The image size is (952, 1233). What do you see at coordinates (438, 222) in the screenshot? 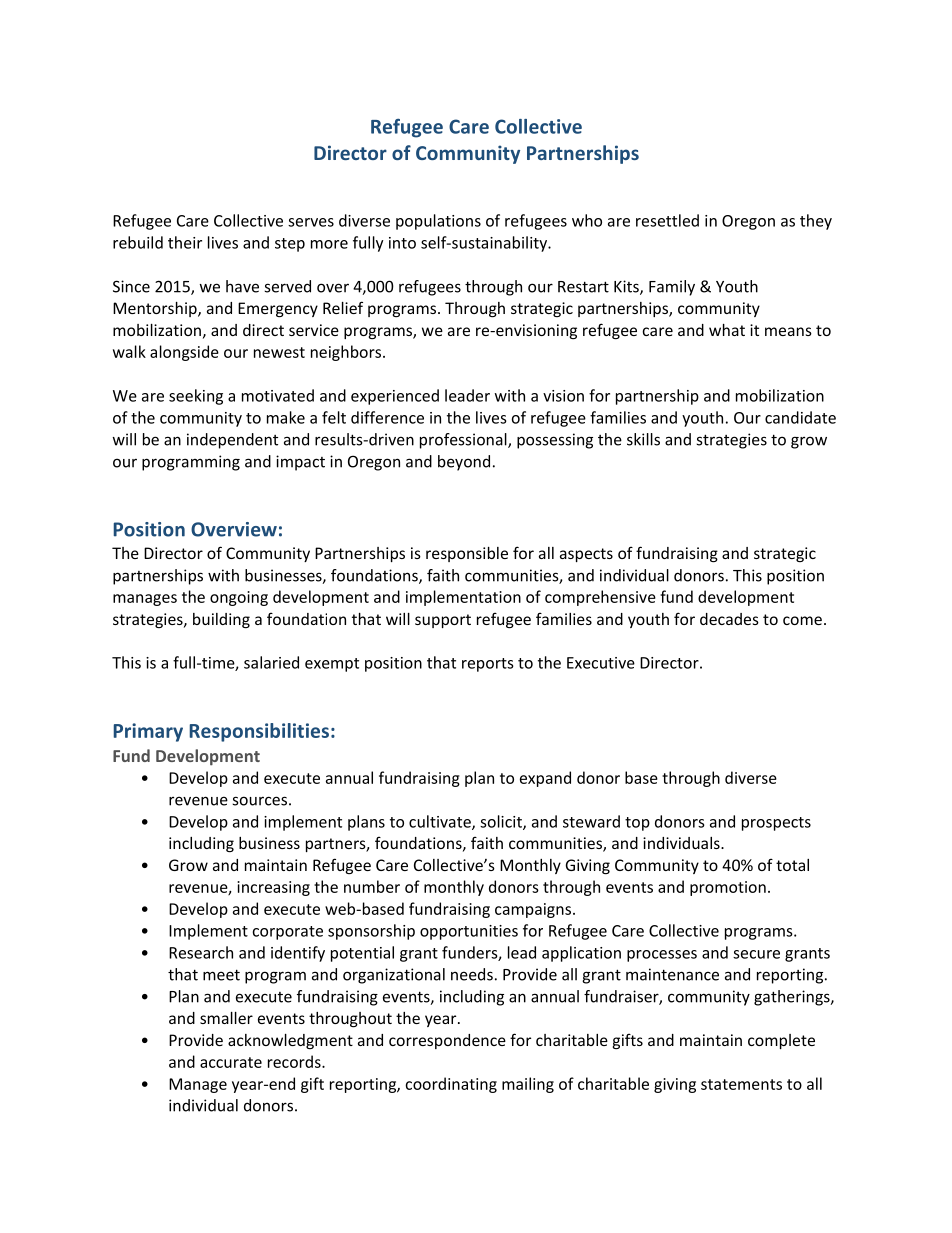
I see `populations` at bounding box center [438, 222].
